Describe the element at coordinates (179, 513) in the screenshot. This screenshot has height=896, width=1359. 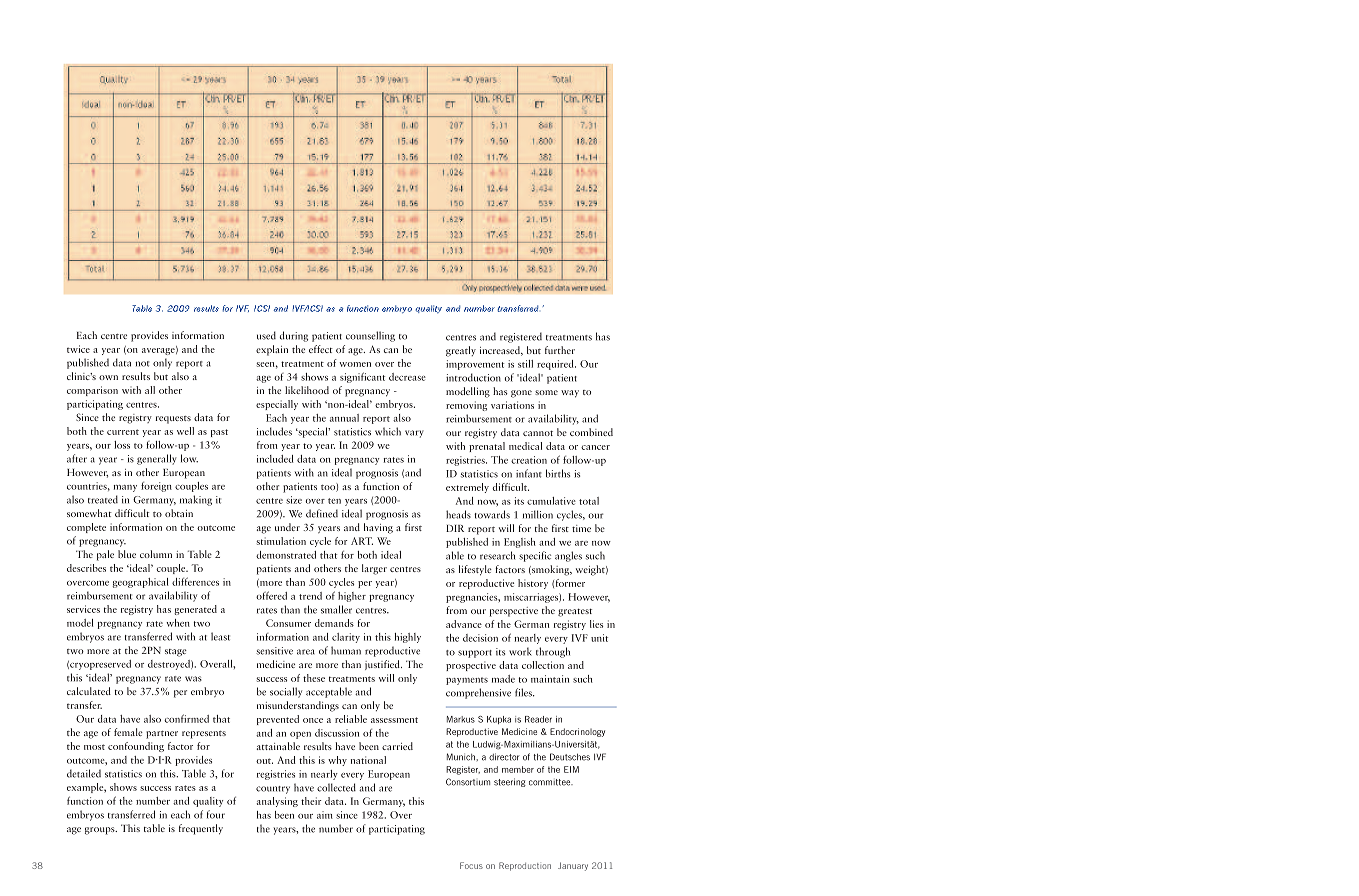
I see `obtain` at that location.
